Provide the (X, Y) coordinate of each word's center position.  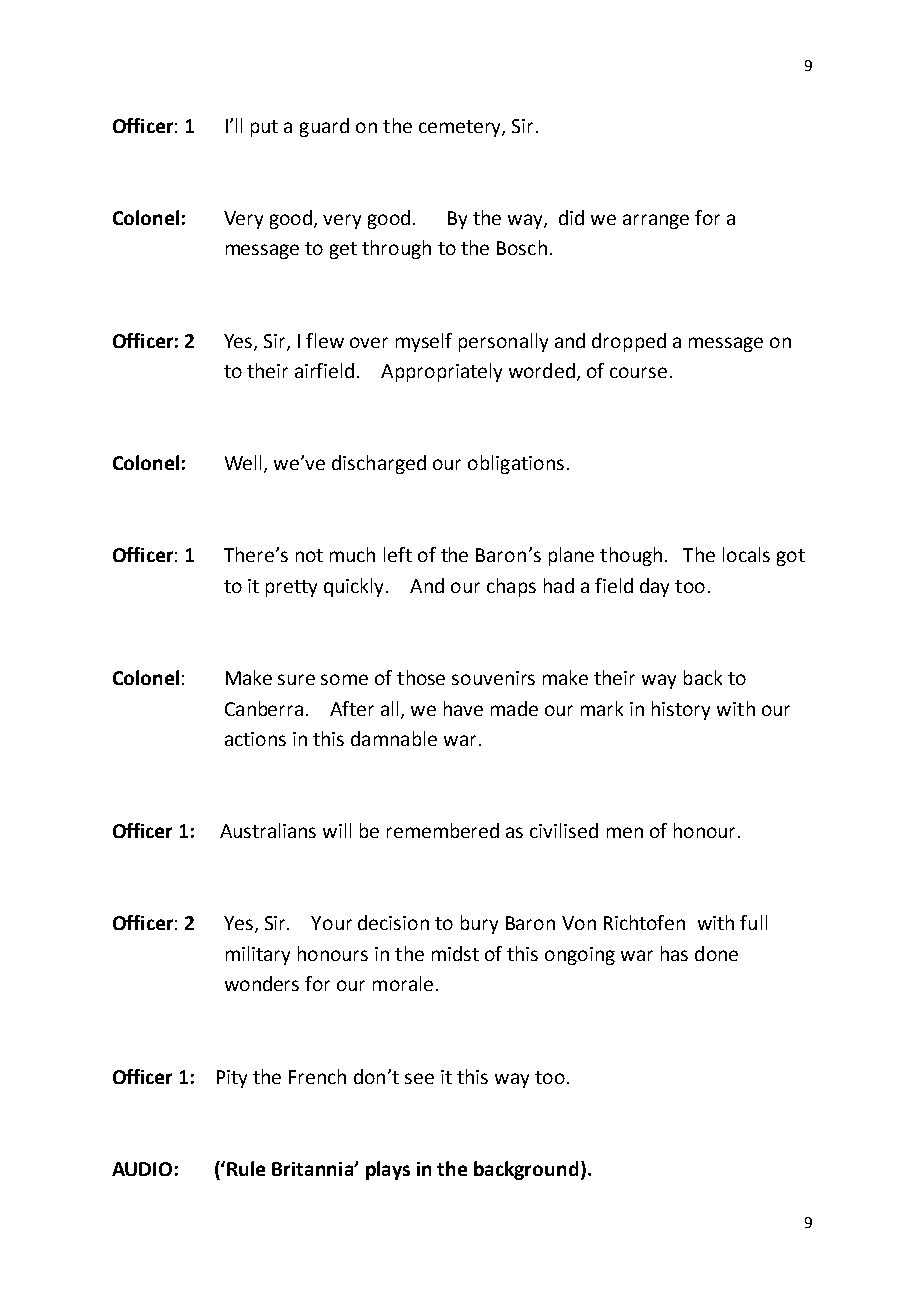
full (753, 922)
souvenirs (493, 678)
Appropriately (441, 372)
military (258, 955)
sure (296, 679)
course (638, 372)
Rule (246, 1168)
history (681, 710)
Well (245, 464)
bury (479, 924)
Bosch (522, 247)
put (264, 128)
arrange (656, 221)
